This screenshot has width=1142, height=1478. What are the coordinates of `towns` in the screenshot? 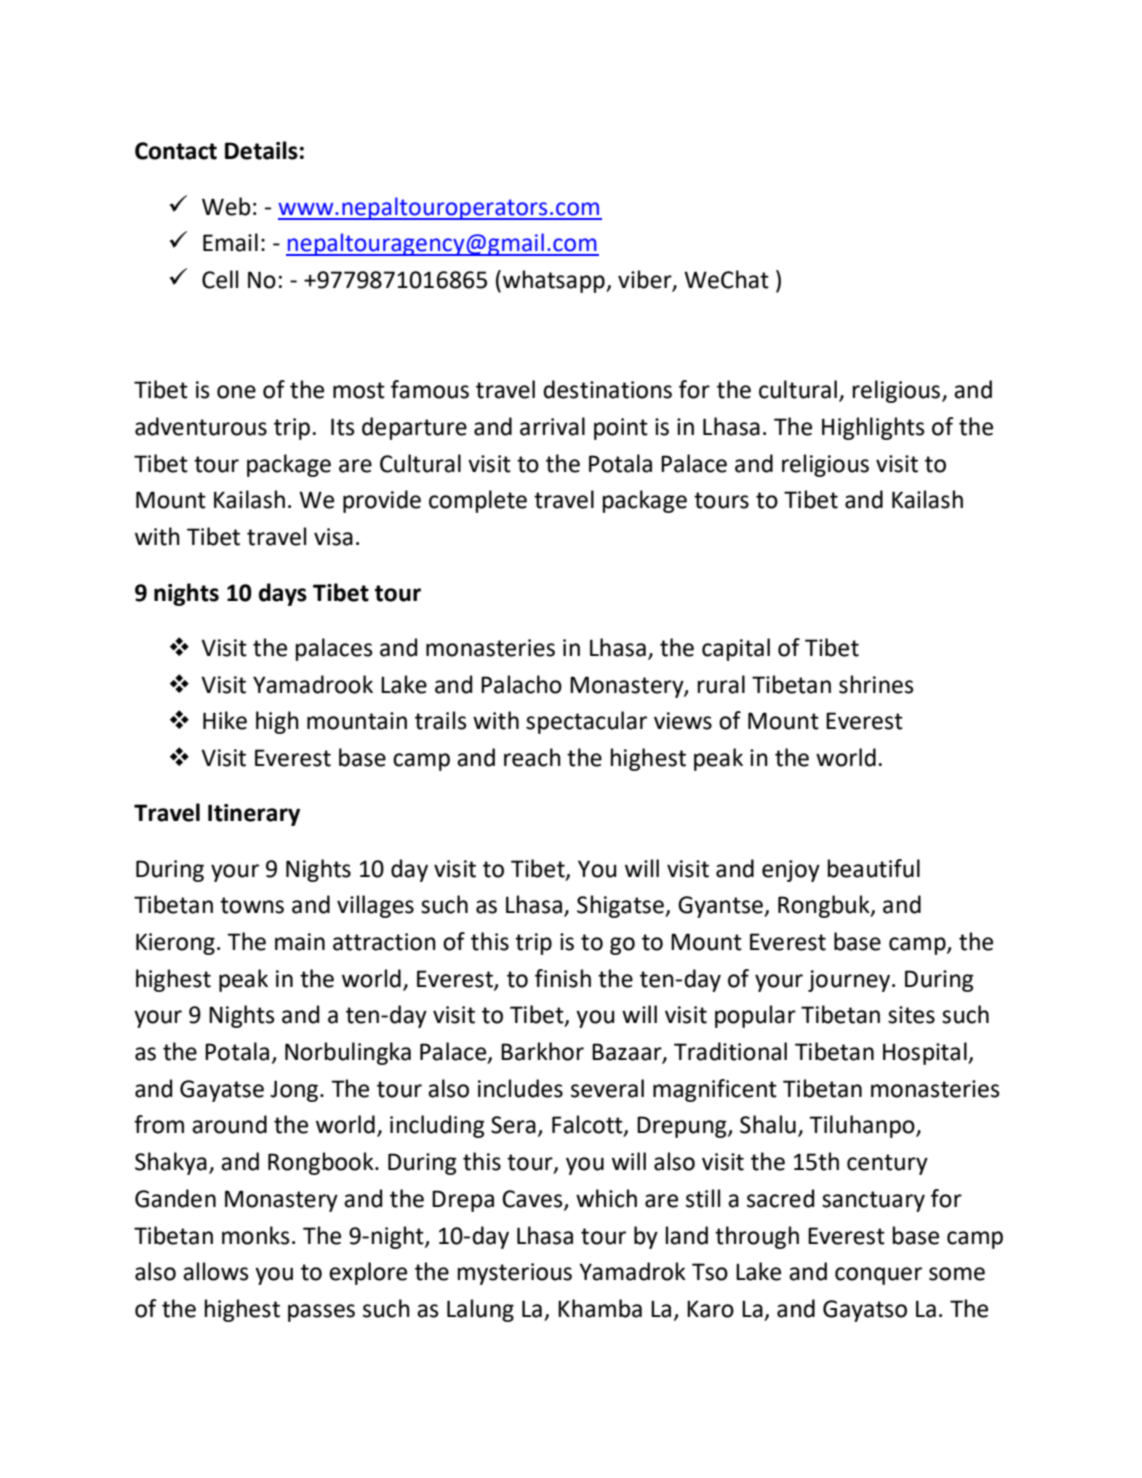 It's located at (252, 905).
